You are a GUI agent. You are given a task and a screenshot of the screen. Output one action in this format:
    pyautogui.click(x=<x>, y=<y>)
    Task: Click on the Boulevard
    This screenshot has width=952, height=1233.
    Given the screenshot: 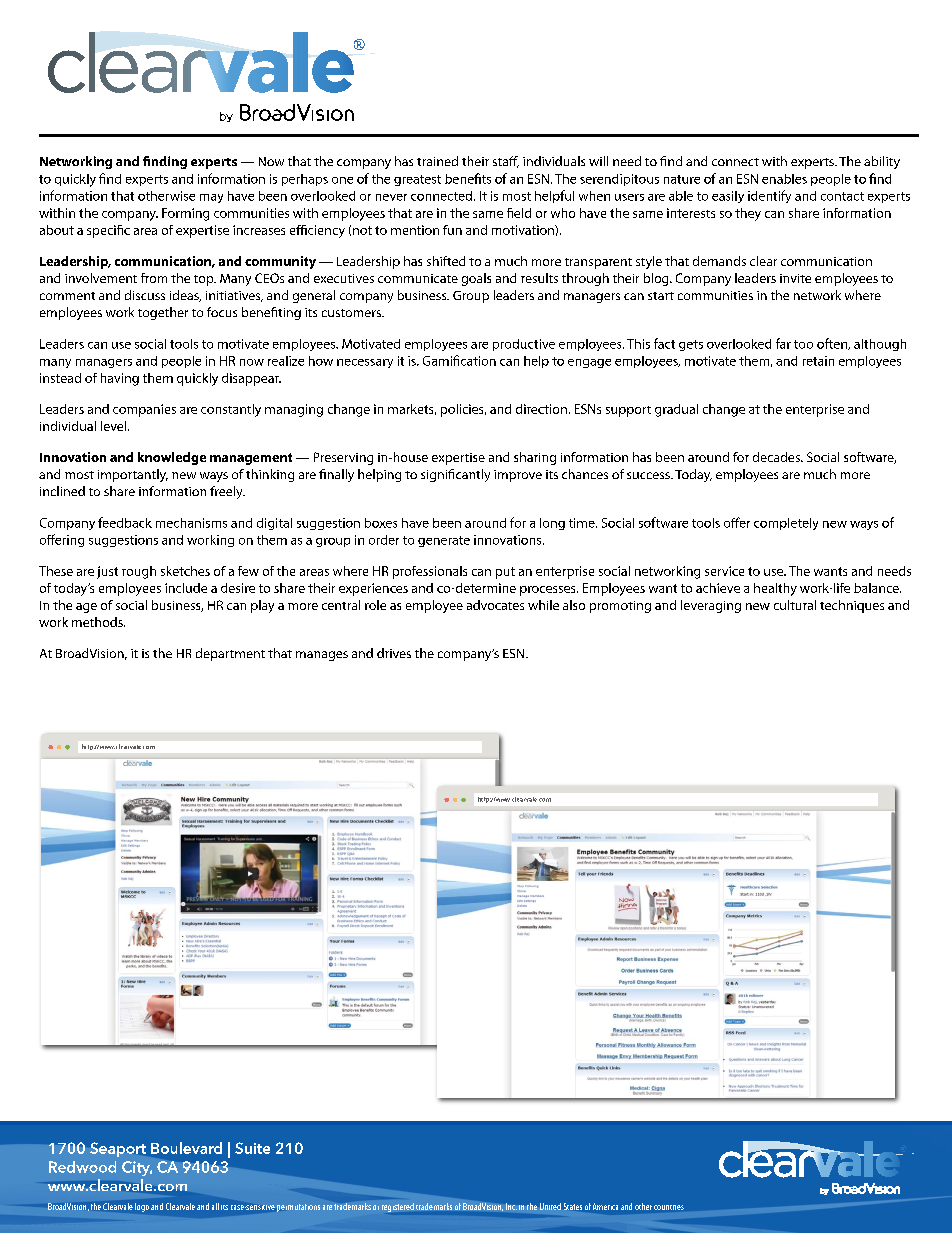 What is the action you would take?
    pyautogui.click(x=186, y=1148)
